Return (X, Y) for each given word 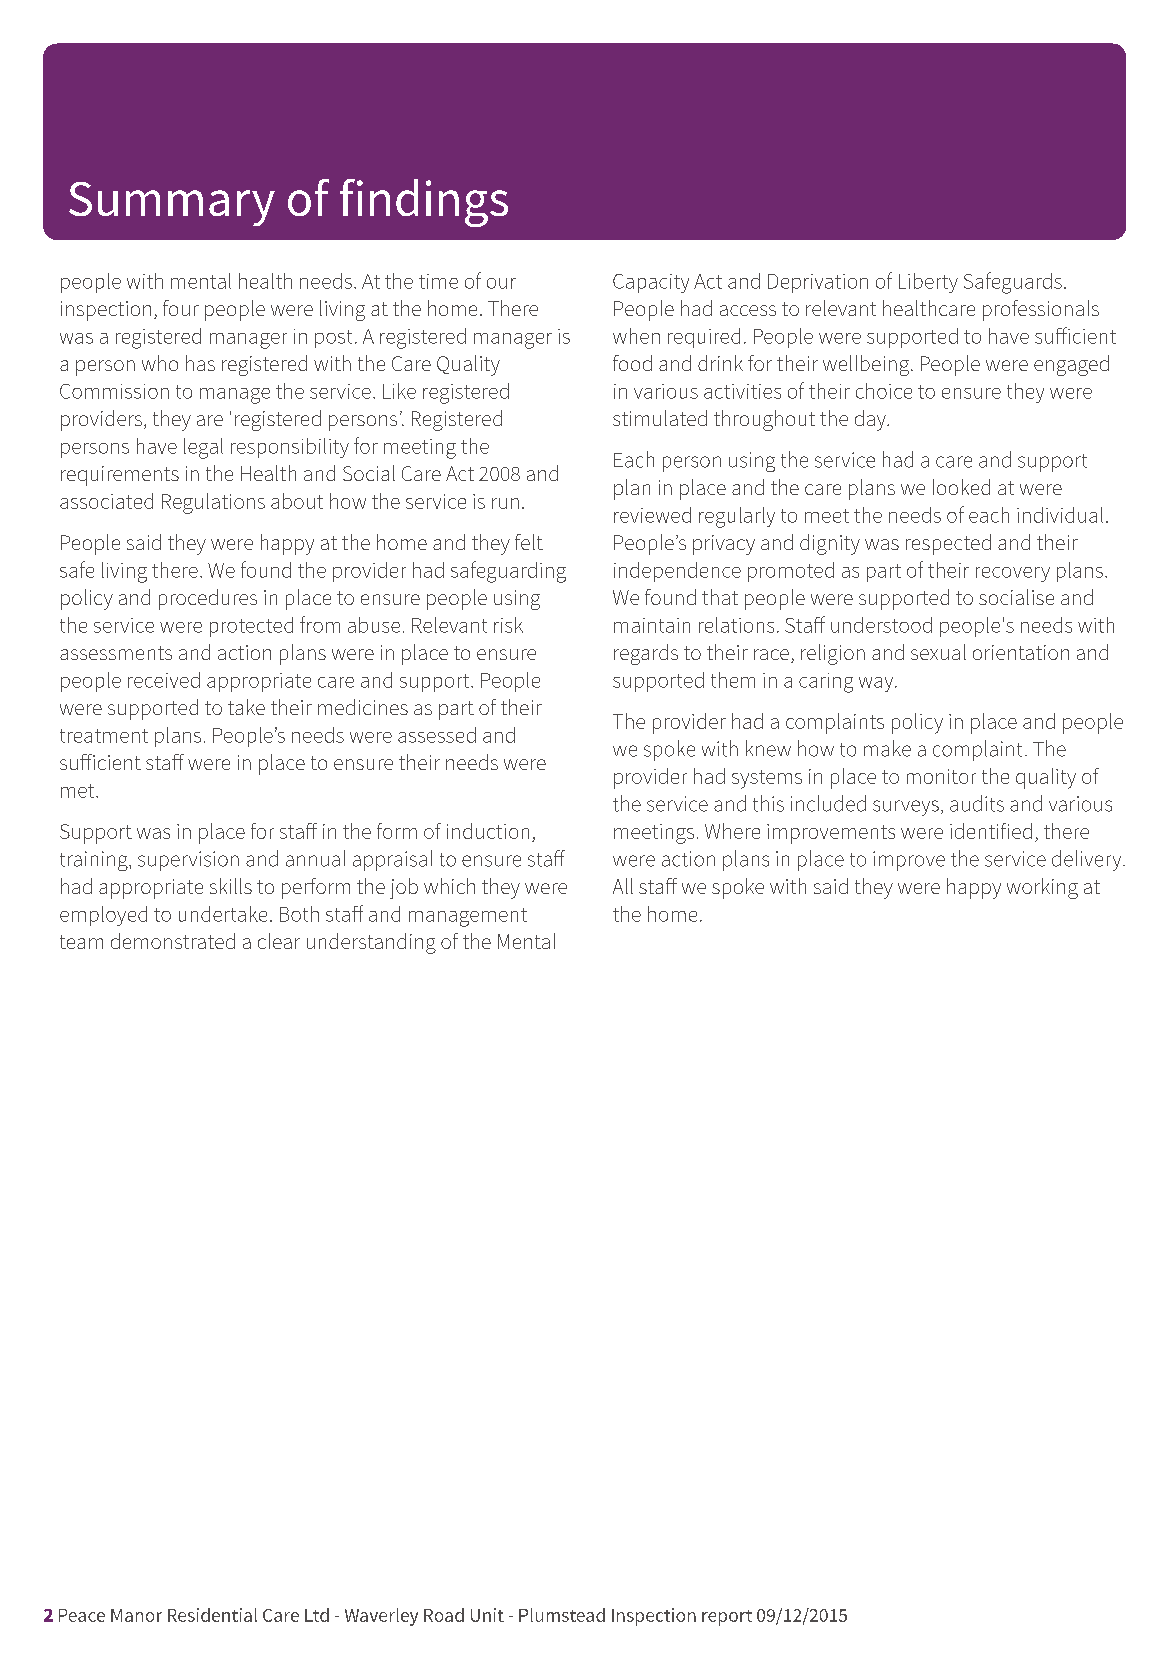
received (164, 680)
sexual (938, 652)
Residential (212, 1615)
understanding (371, 943)
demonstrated (173, 941)
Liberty (928, 283)
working (1042, 888)
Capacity (651, 283)
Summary (172, 204)
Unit (487, 1615)
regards (646, 654)
